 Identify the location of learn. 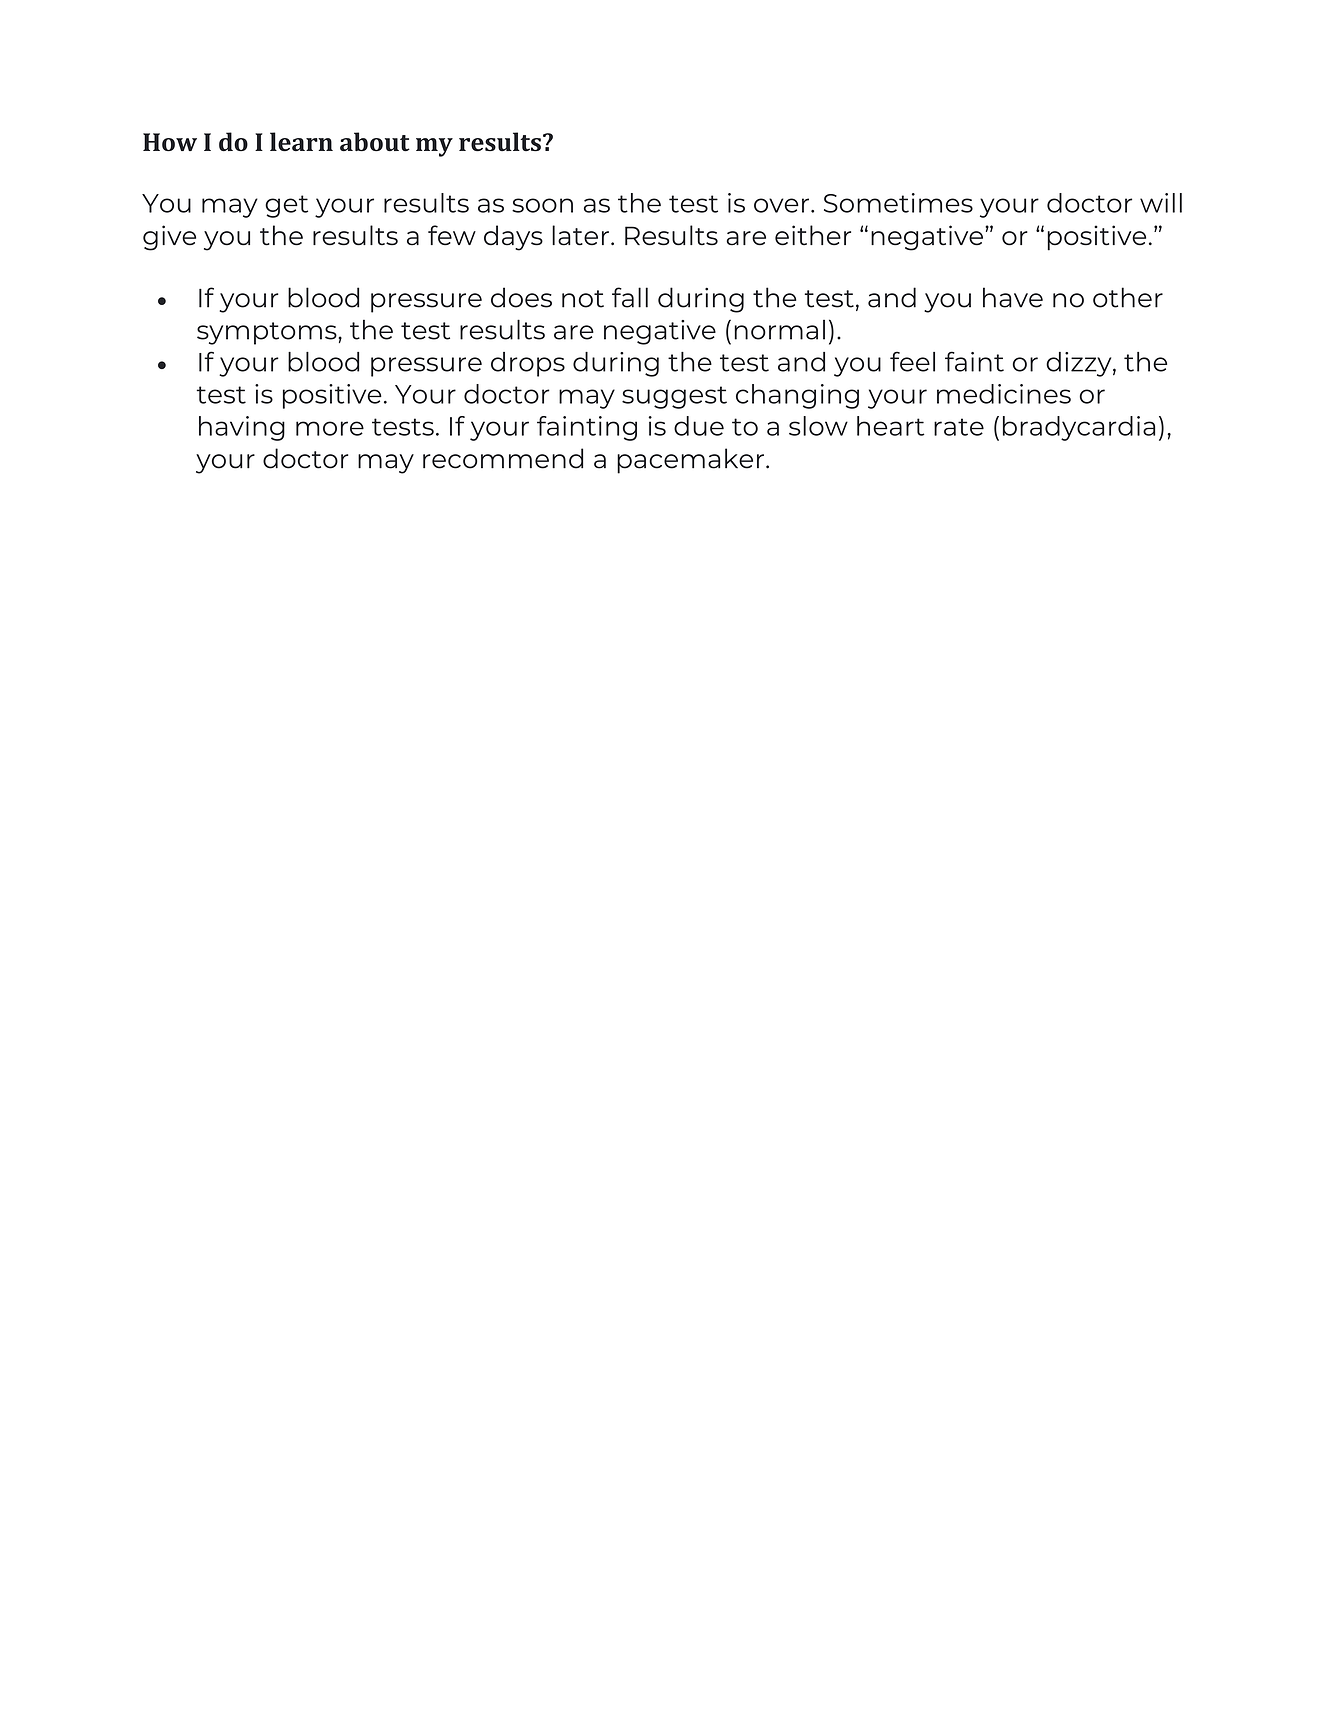
(301, 142).
